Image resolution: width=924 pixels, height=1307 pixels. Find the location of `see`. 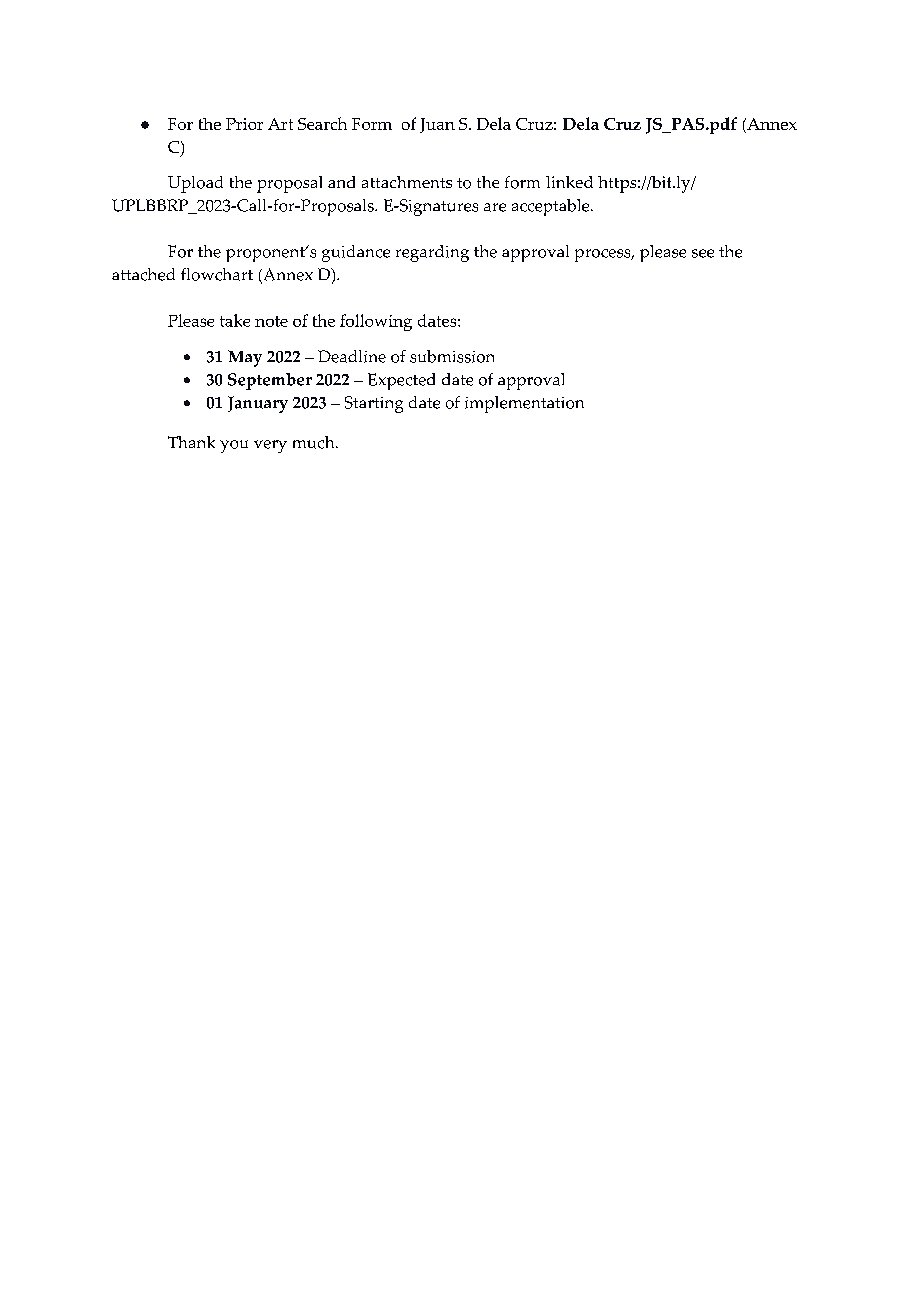

see is located at coordinates (703, 253).
